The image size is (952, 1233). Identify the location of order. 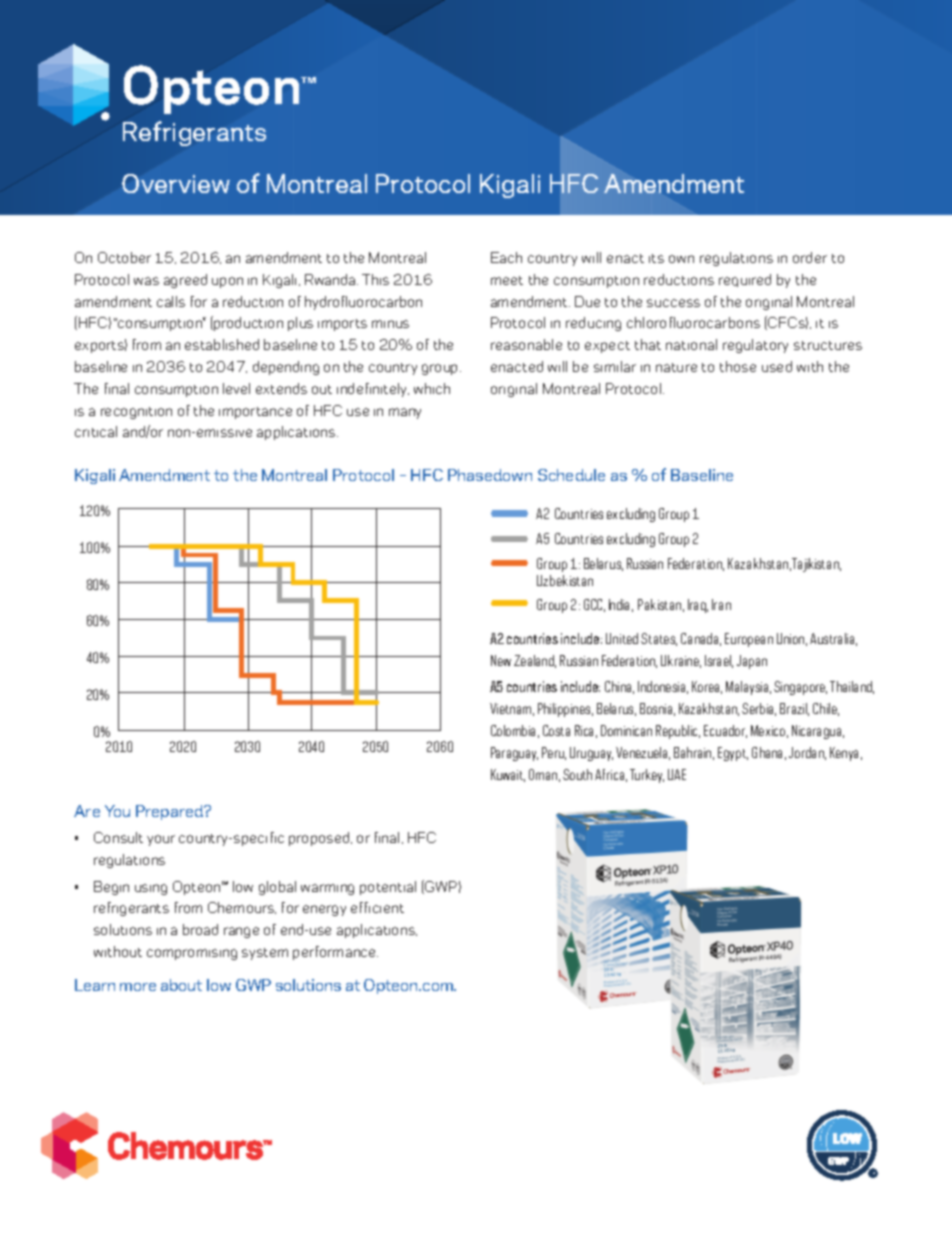
(810, 257).
